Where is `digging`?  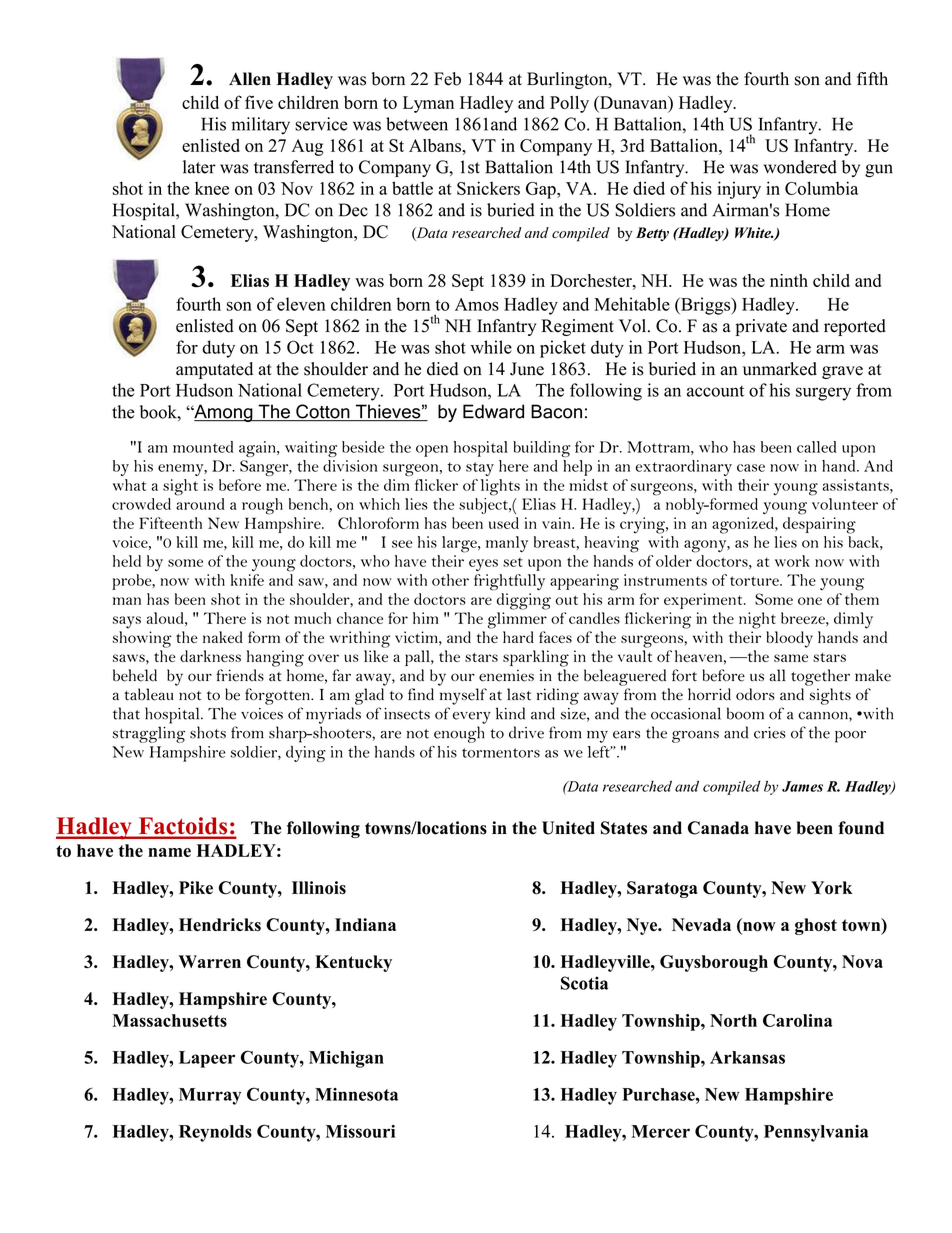
digging is located at coordinates (524, 601).
